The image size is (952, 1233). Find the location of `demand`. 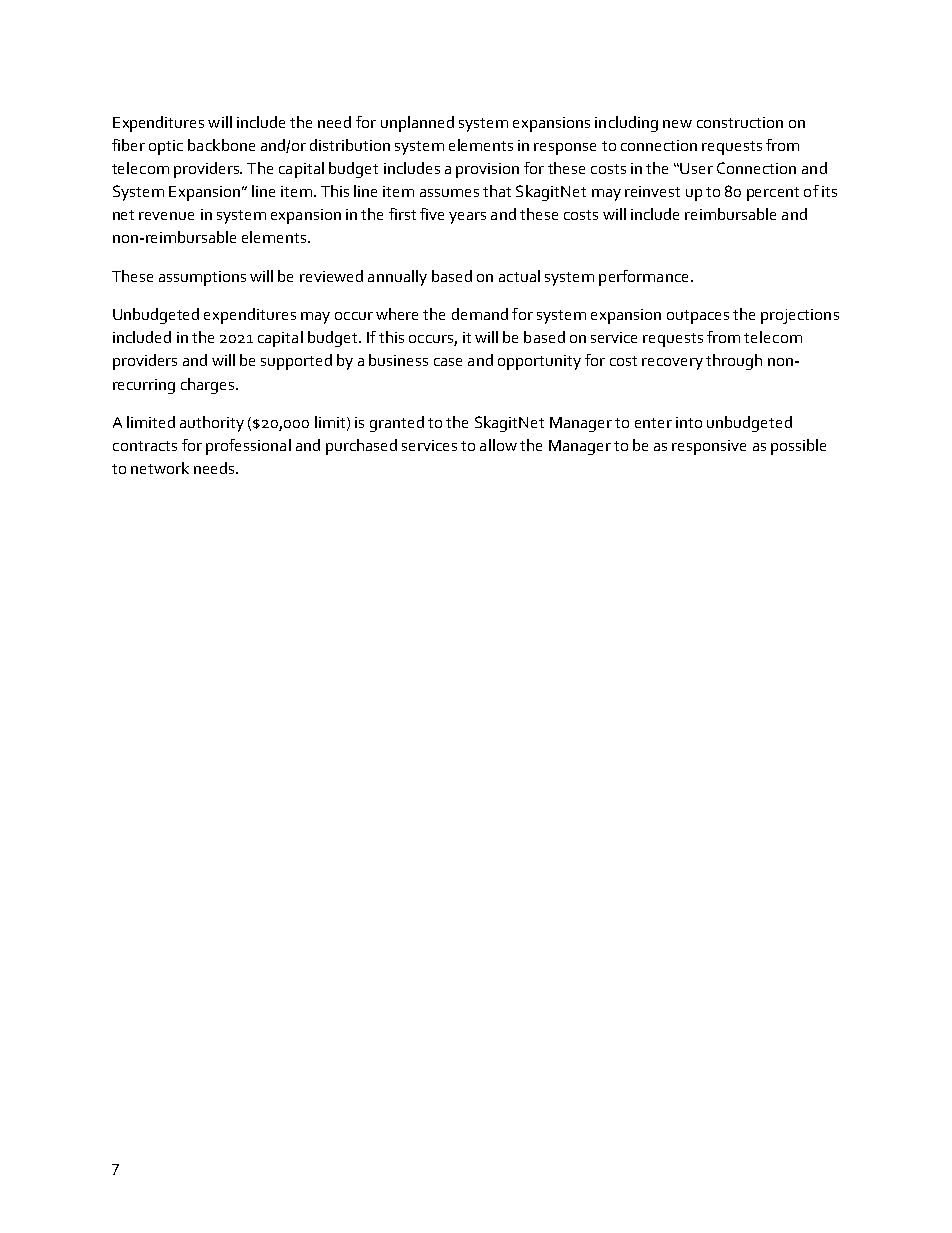

demand is located at coordinates (480, 314).
